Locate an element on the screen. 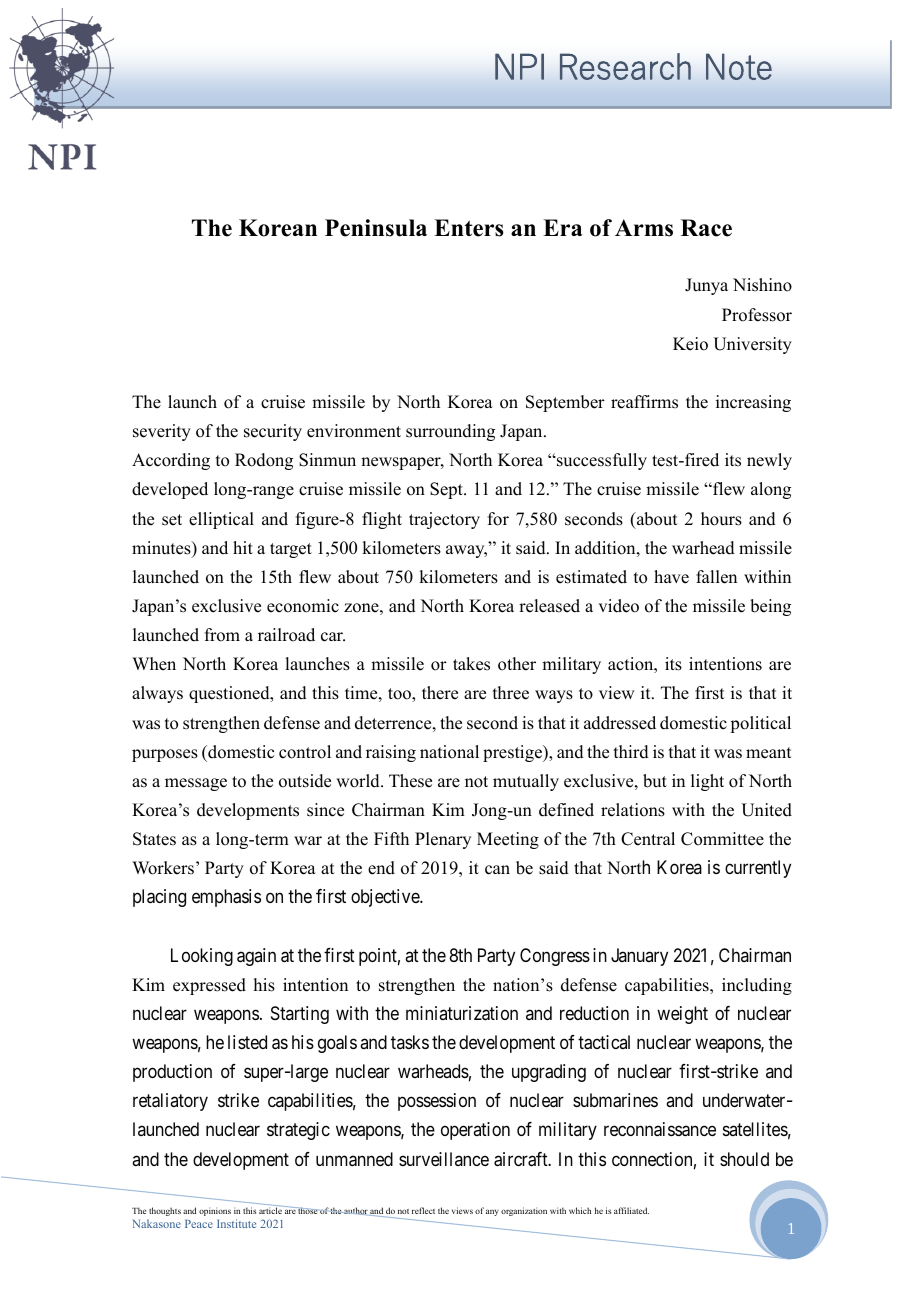 The width and height of the screenshot is (924, 1308). opinions is located at coordinates (215, 1211).
